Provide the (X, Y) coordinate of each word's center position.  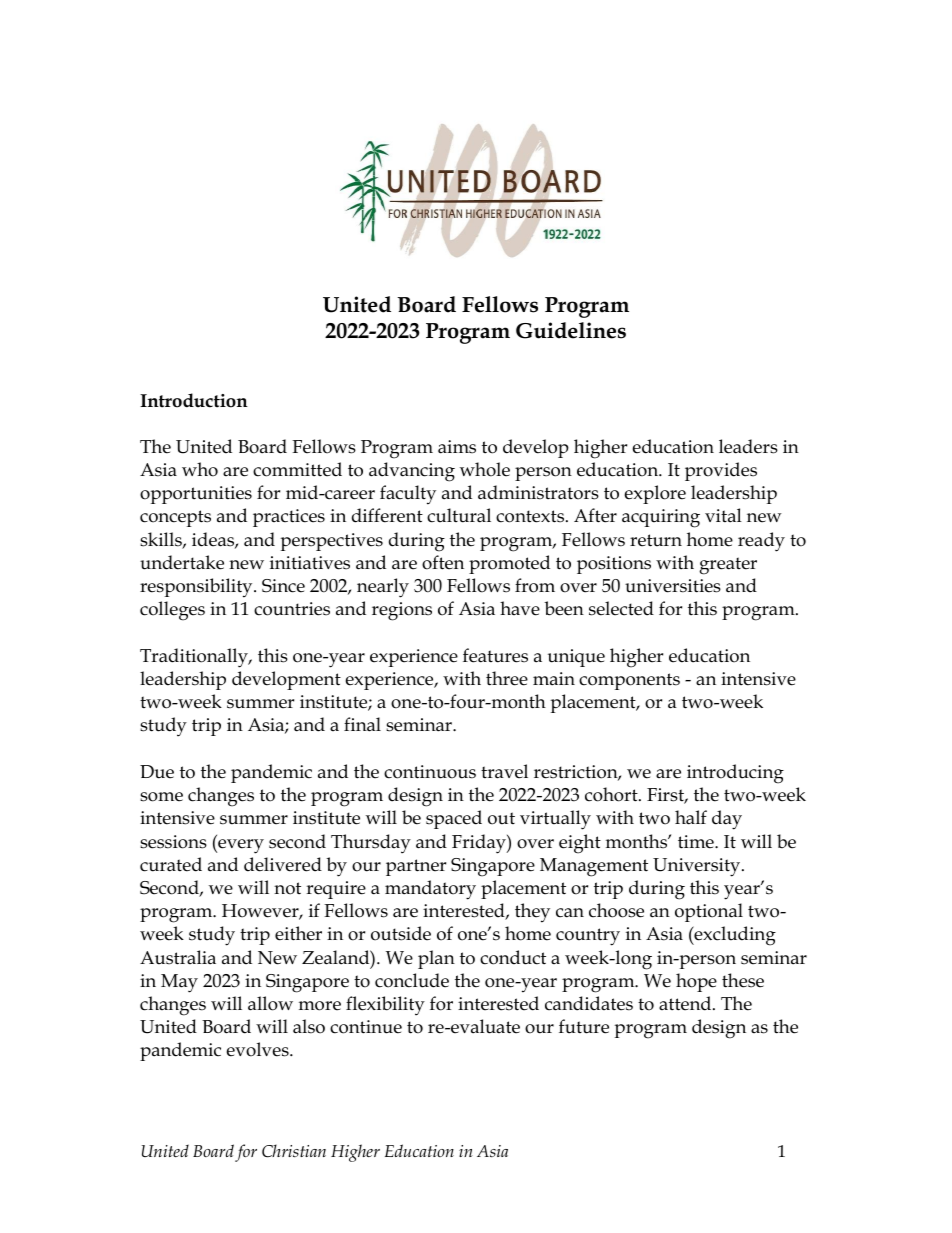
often (443, 562)
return (656, 540)
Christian (294, 1151)
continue (366, 1027)
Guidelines (571, 330)
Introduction (194, 400)
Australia (178, 957)
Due (157, 772)
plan (436, 959)
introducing (735, 774)
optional (709, 912)
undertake (182, 562)
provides (721, 471)
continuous (430, 772)
